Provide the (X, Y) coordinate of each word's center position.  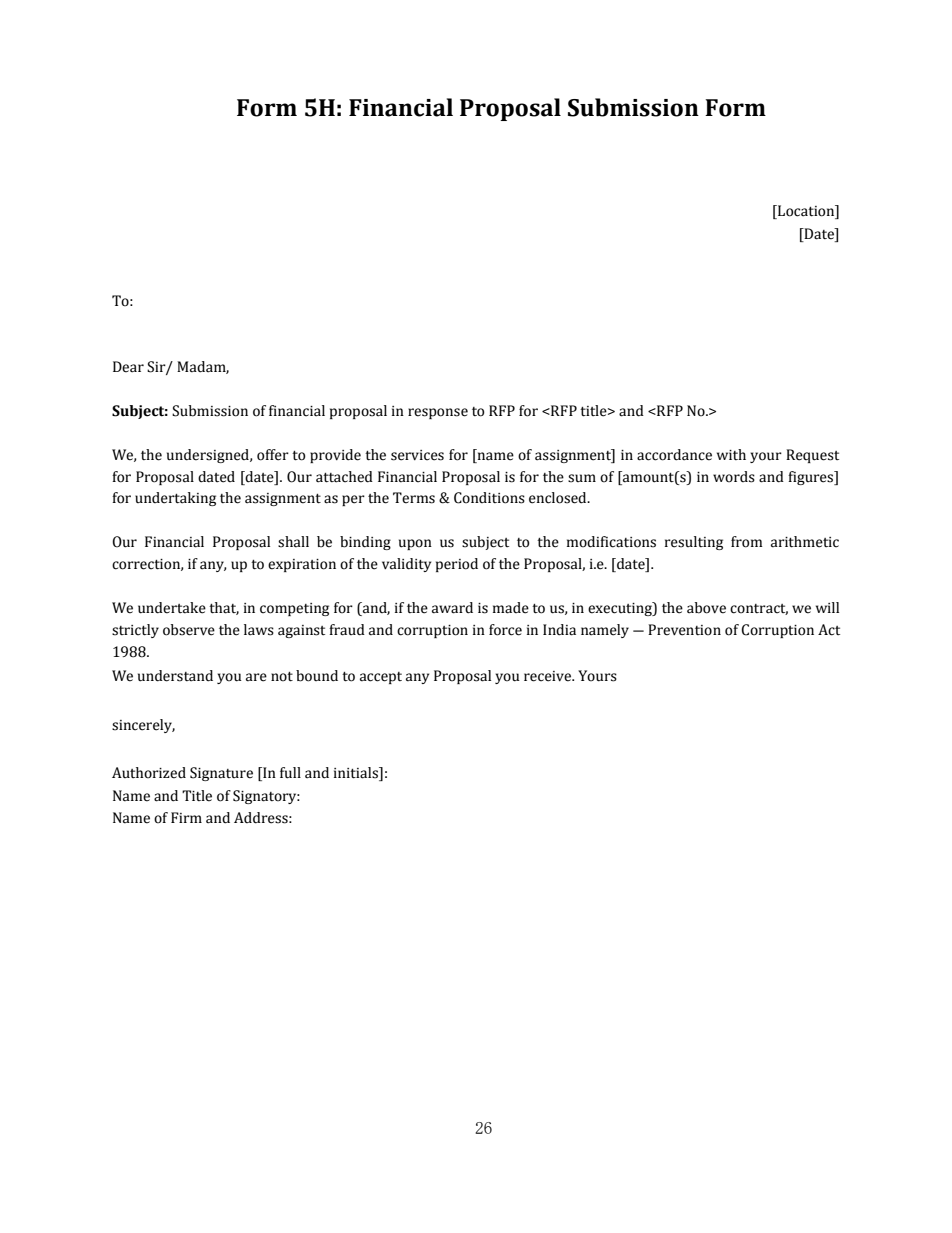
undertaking (175, 499)
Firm (186, 817)
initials (357, 774)
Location (806, 212)
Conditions (489, 498)
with (731, 454)
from (747, 542)
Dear (128, 367)
